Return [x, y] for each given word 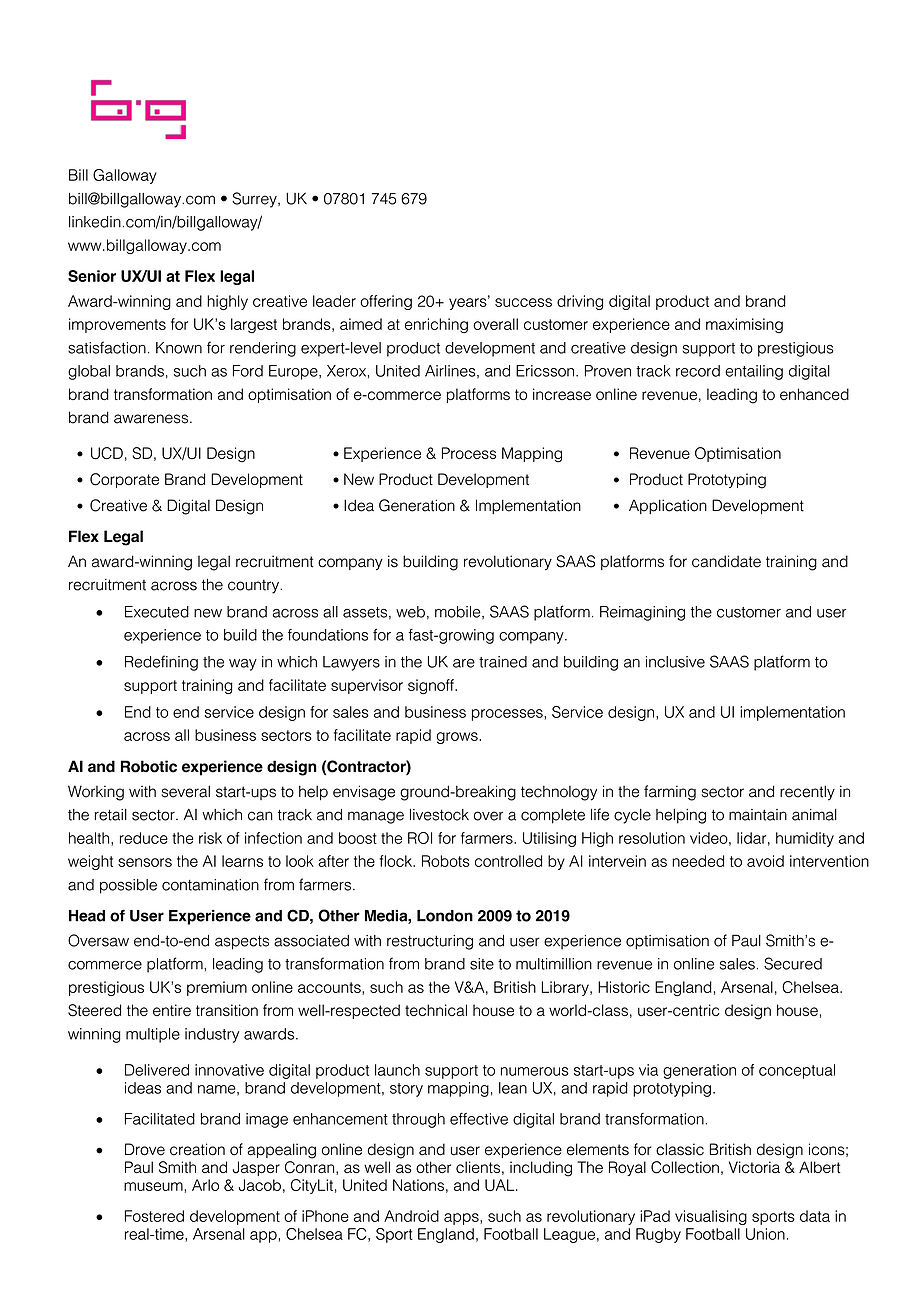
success [523, 302]
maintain [758, 815]
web [410, 612]
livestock [439, 815]
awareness [151, 419]
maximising [744, 325]
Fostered [154, 1216]
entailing [754, 372]
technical [436, 1010]
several [186, 791]
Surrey [255, 200]
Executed [157, 612]
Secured [793, 963]
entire [172, 1010]
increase [562, 394]
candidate [726, 561]
